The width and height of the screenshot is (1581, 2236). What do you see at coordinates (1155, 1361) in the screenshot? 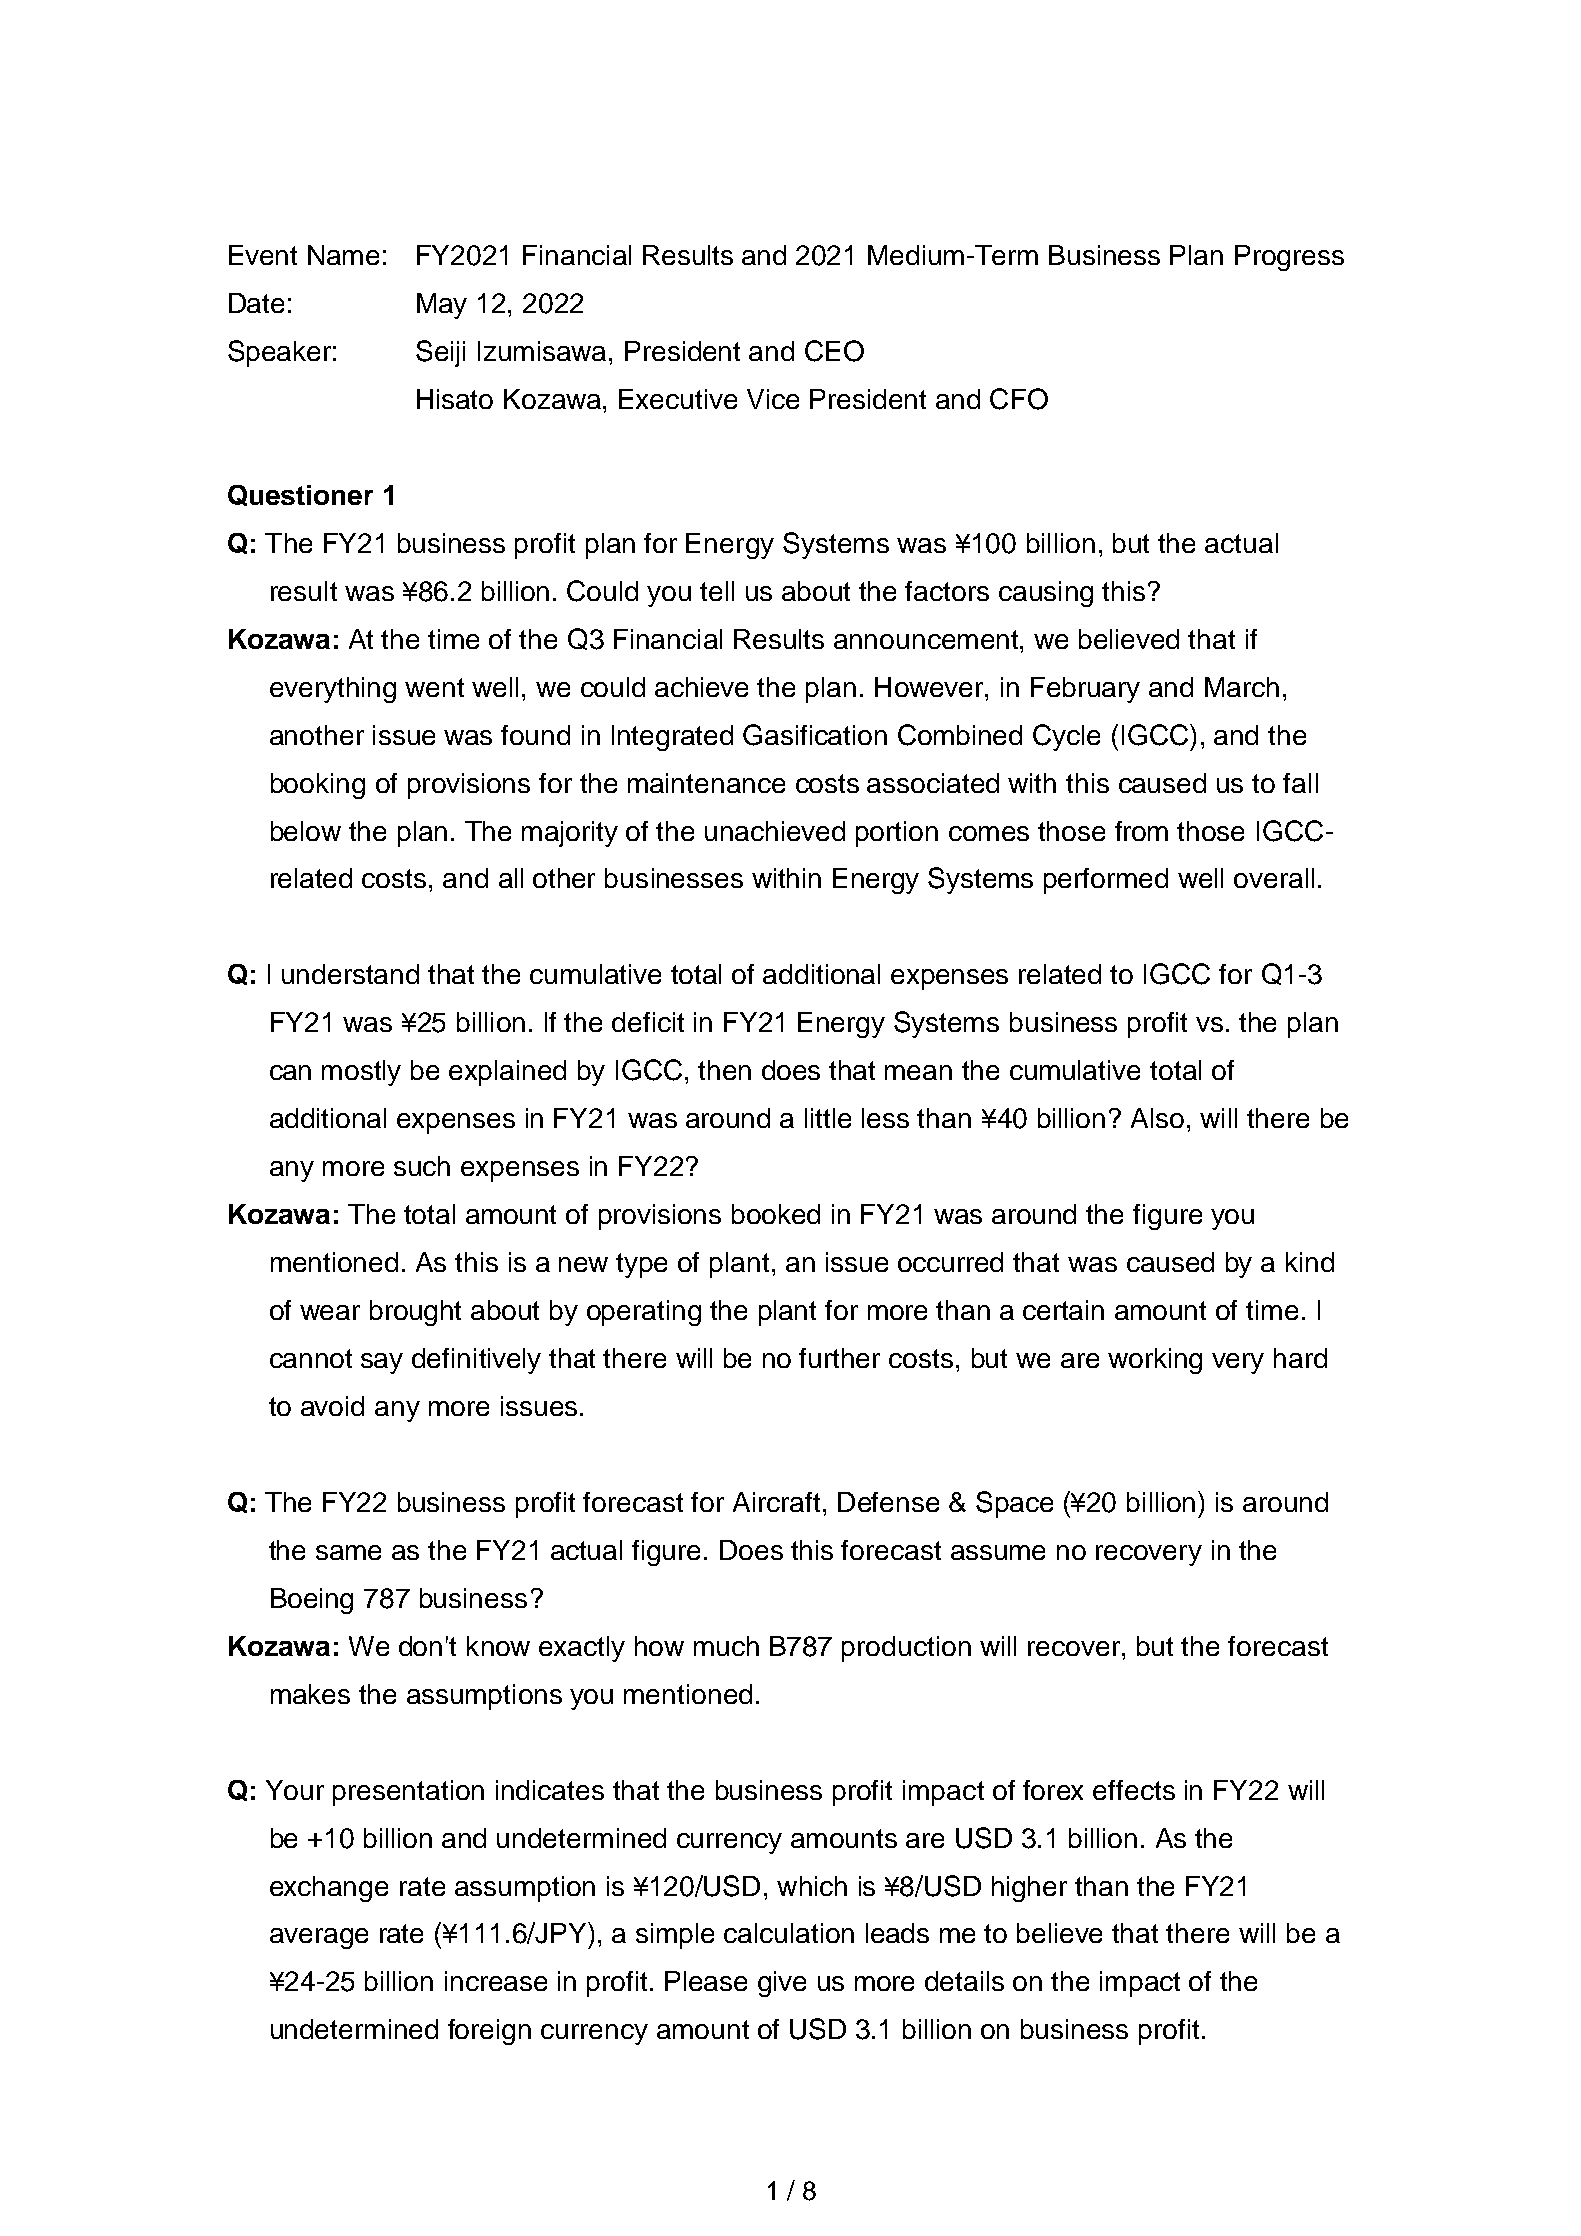
I see `working` at bounding box center [1155, 1361].
